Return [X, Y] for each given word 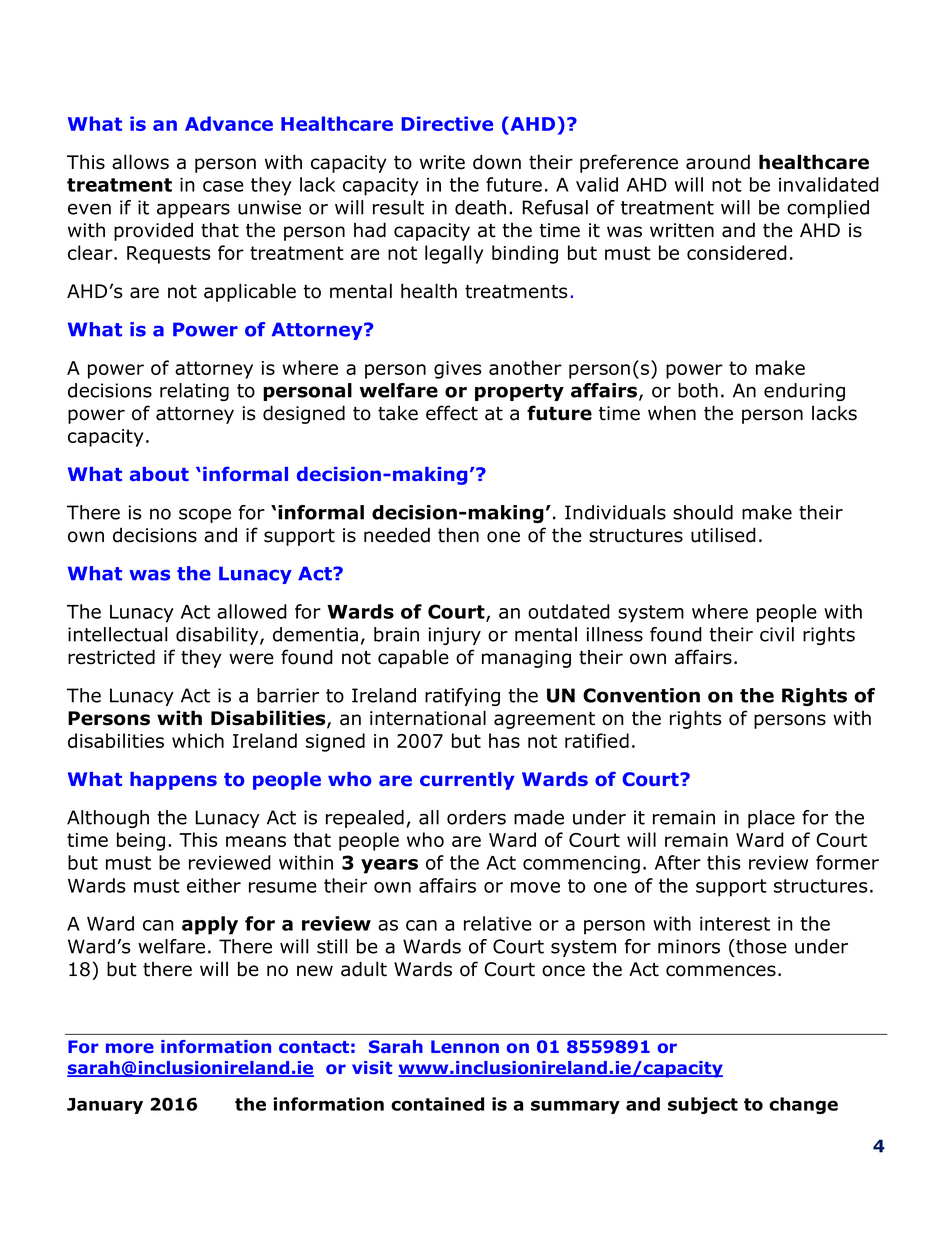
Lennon [465, 1046]
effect [452, 413]
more [130, 1048]
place [771, 819]
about [159, 474]
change [803, 1105]
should [703, 512]
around [718, 162]
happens [173, 781]
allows [140, 162]
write [442, 162]
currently [467, 781]
